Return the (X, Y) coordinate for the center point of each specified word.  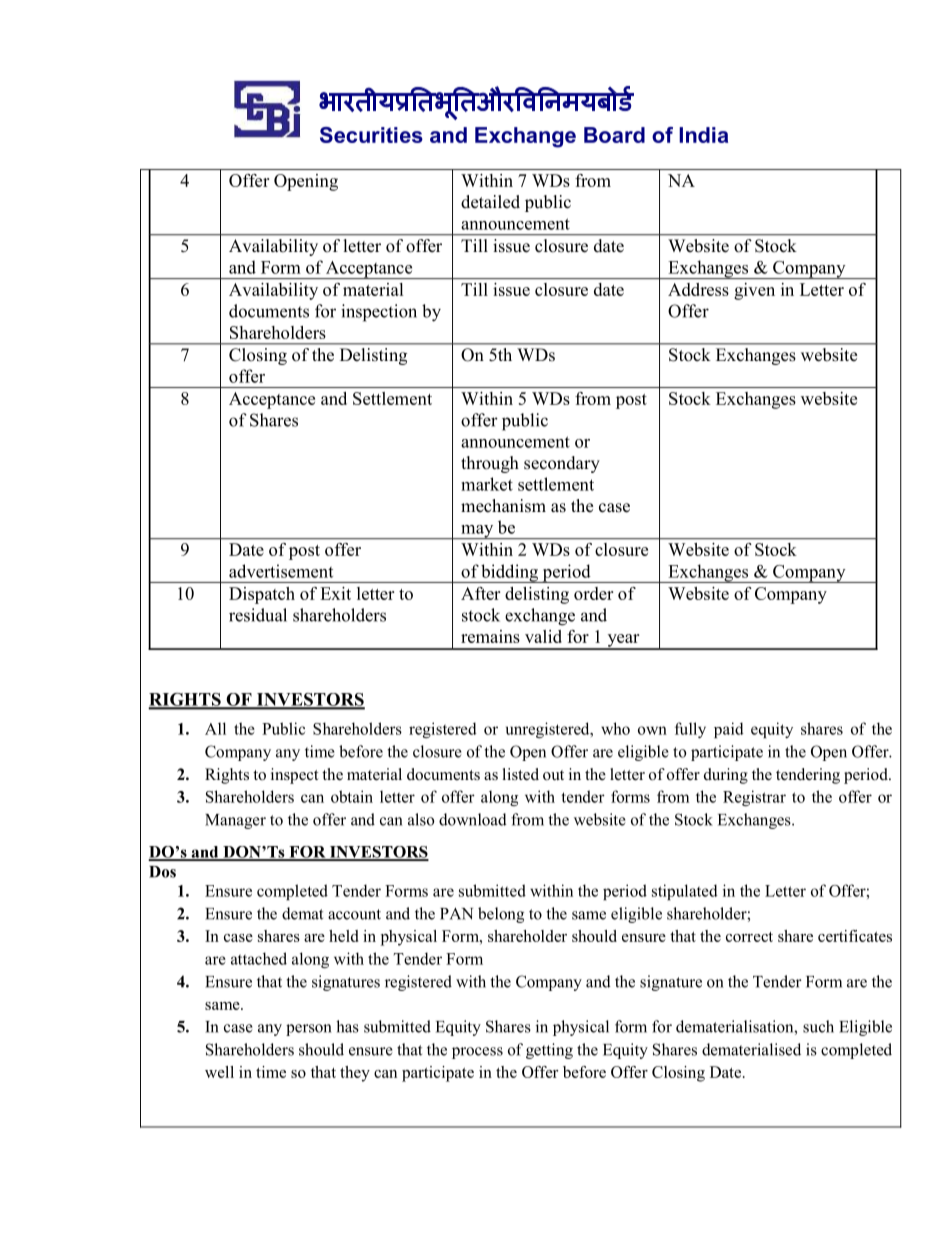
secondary (562, 464)
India (703, 135)
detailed (490, 202)
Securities (371, 135)
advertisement (281, 571)
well (219, 1072)
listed (521, 774)
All (215, 728)
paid (729, 730)
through (490, 464)
